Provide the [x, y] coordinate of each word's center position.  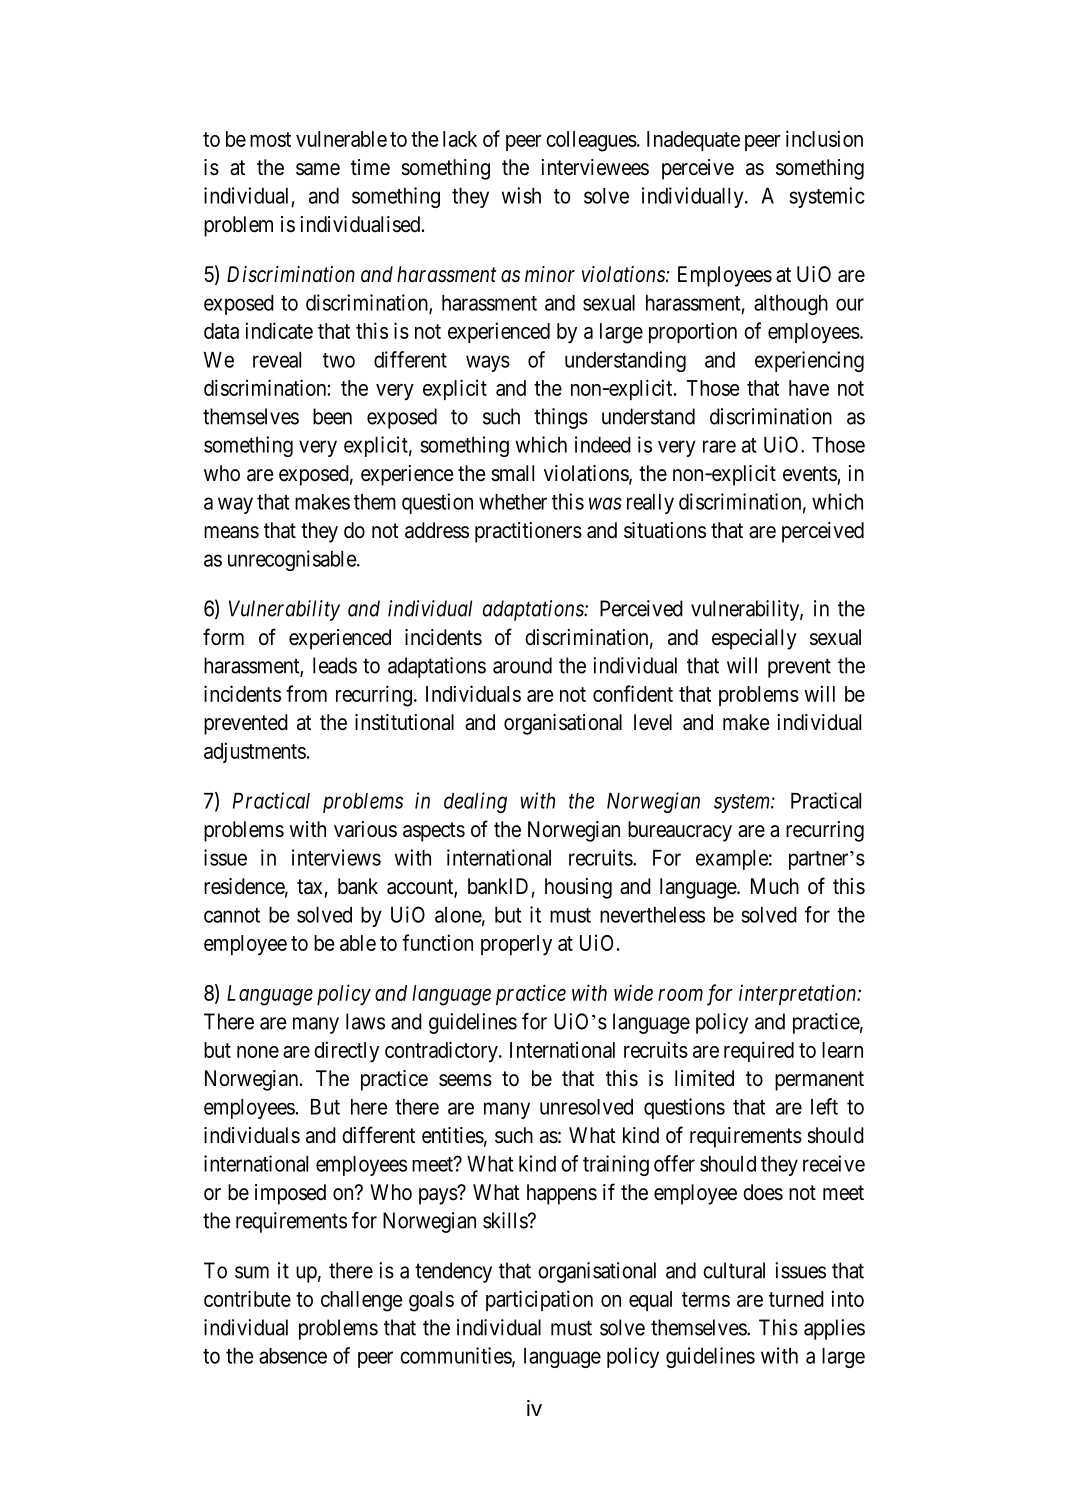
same [318, 169]
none [258, 1052]
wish [521, 195]
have [809, 388]
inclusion [824, 138]
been [332, 416]
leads [335, 665]
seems [465, 1080]
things [561, 418]
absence [293, 1356]
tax [309, 887]
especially [754, 639]
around [522, 665]
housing [578, 888]
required [759, 1051]
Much [775, 886]
